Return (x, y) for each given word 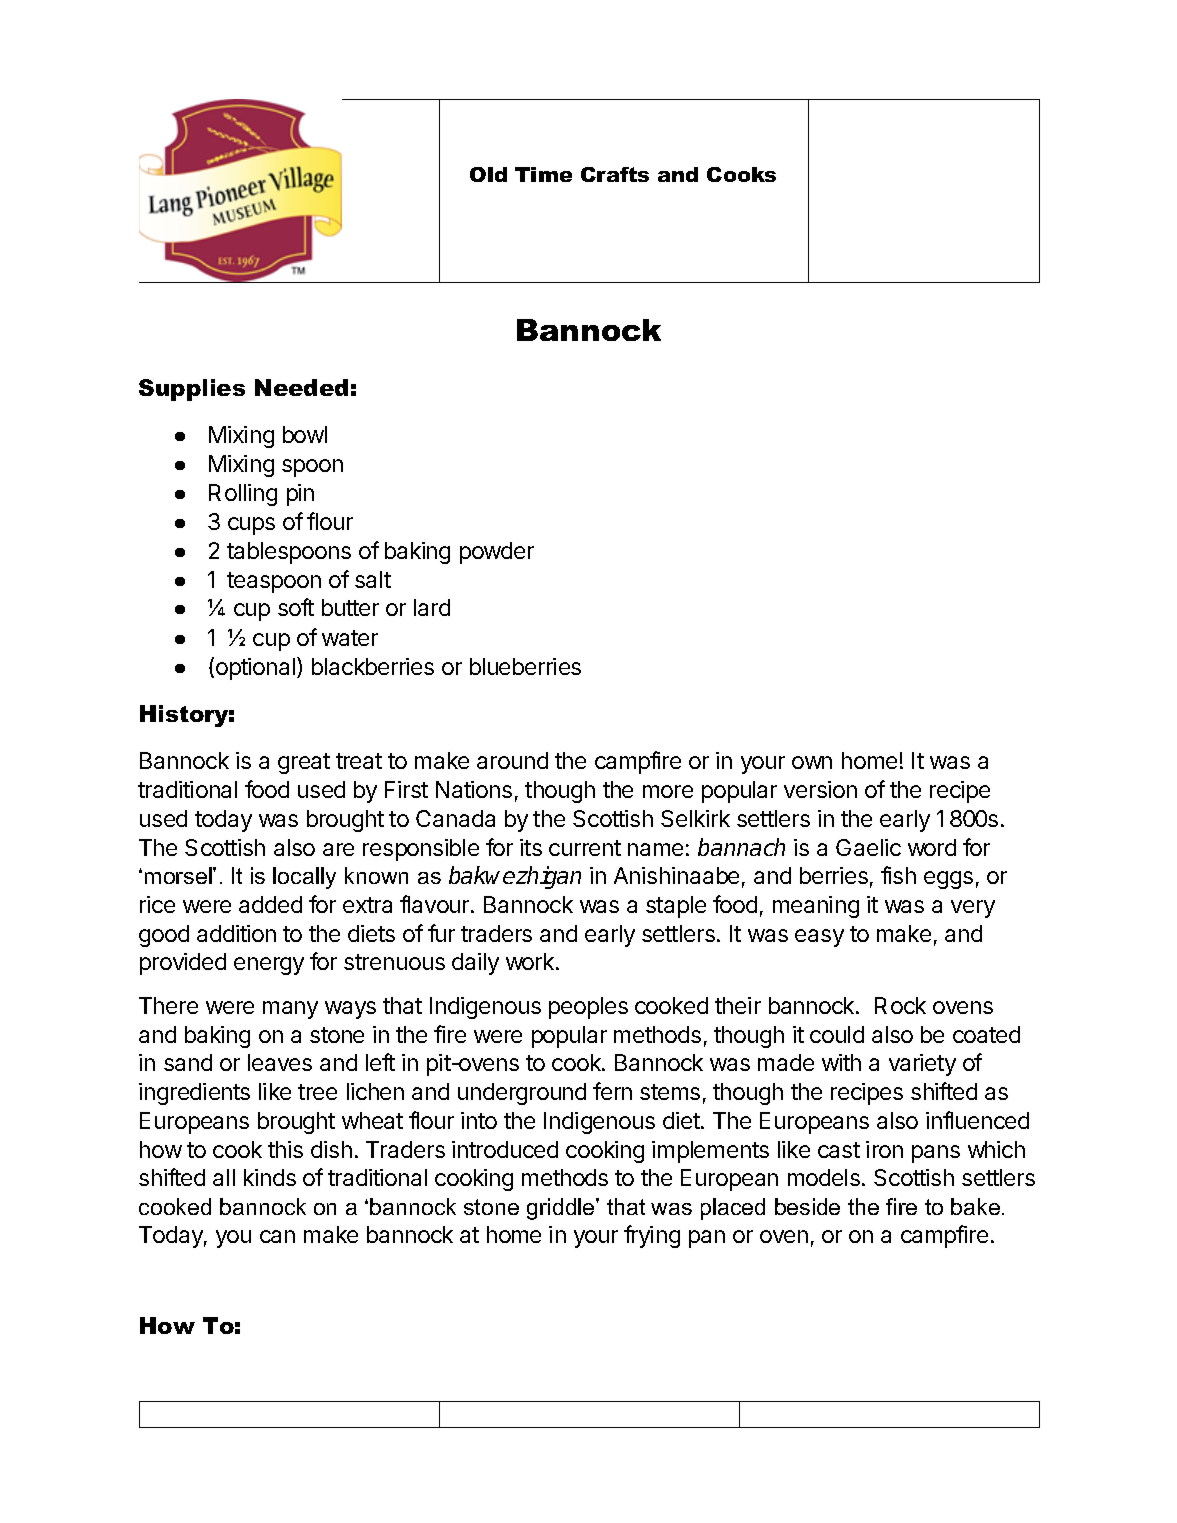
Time (543, 174)
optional (255, 669)
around (512, 760)
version (820, 789)
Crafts (615, 174)
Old (488, 174)
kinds (270, 1177)
